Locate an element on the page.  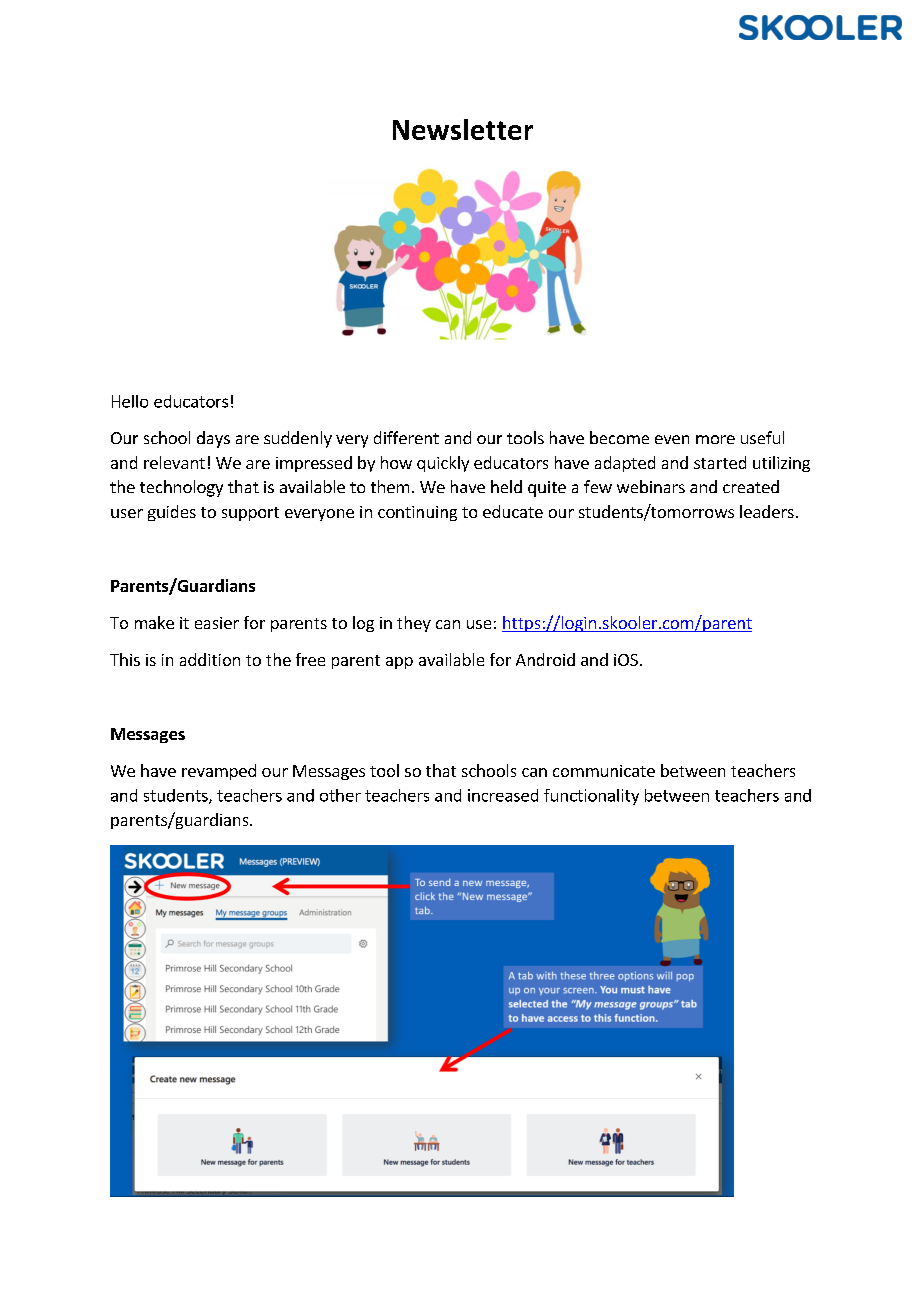
useful is located at coordinates (762, 437).
